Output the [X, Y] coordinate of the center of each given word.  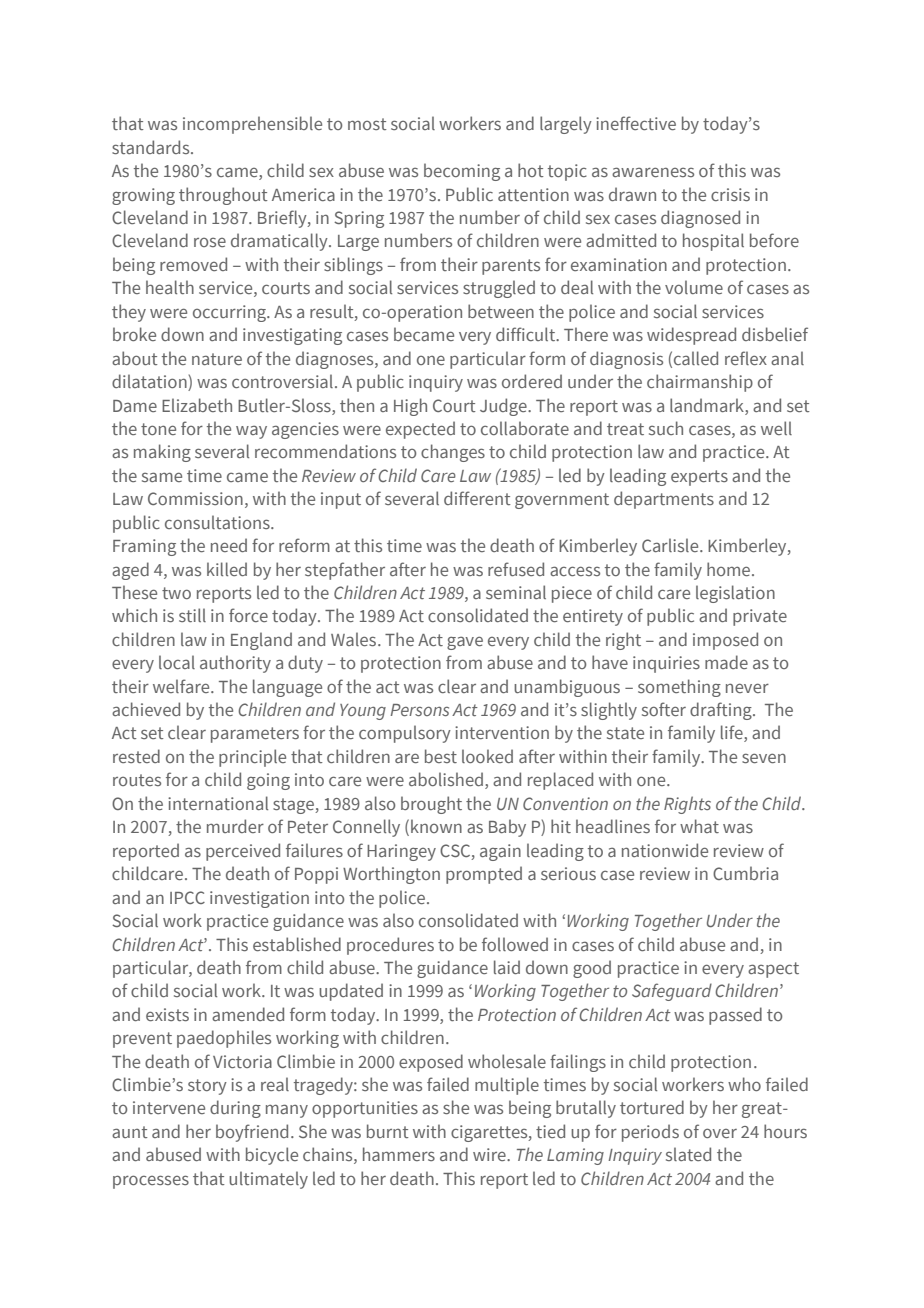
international [218, 803]
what [699, 826]
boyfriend [252, 1133]
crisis [730, 194]
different [477, 498]
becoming [462, 172]
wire [490, 1154]
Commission [195, 498]
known [436, 826]
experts [699, 478]
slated [688, 1154]
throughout [223, 196]
